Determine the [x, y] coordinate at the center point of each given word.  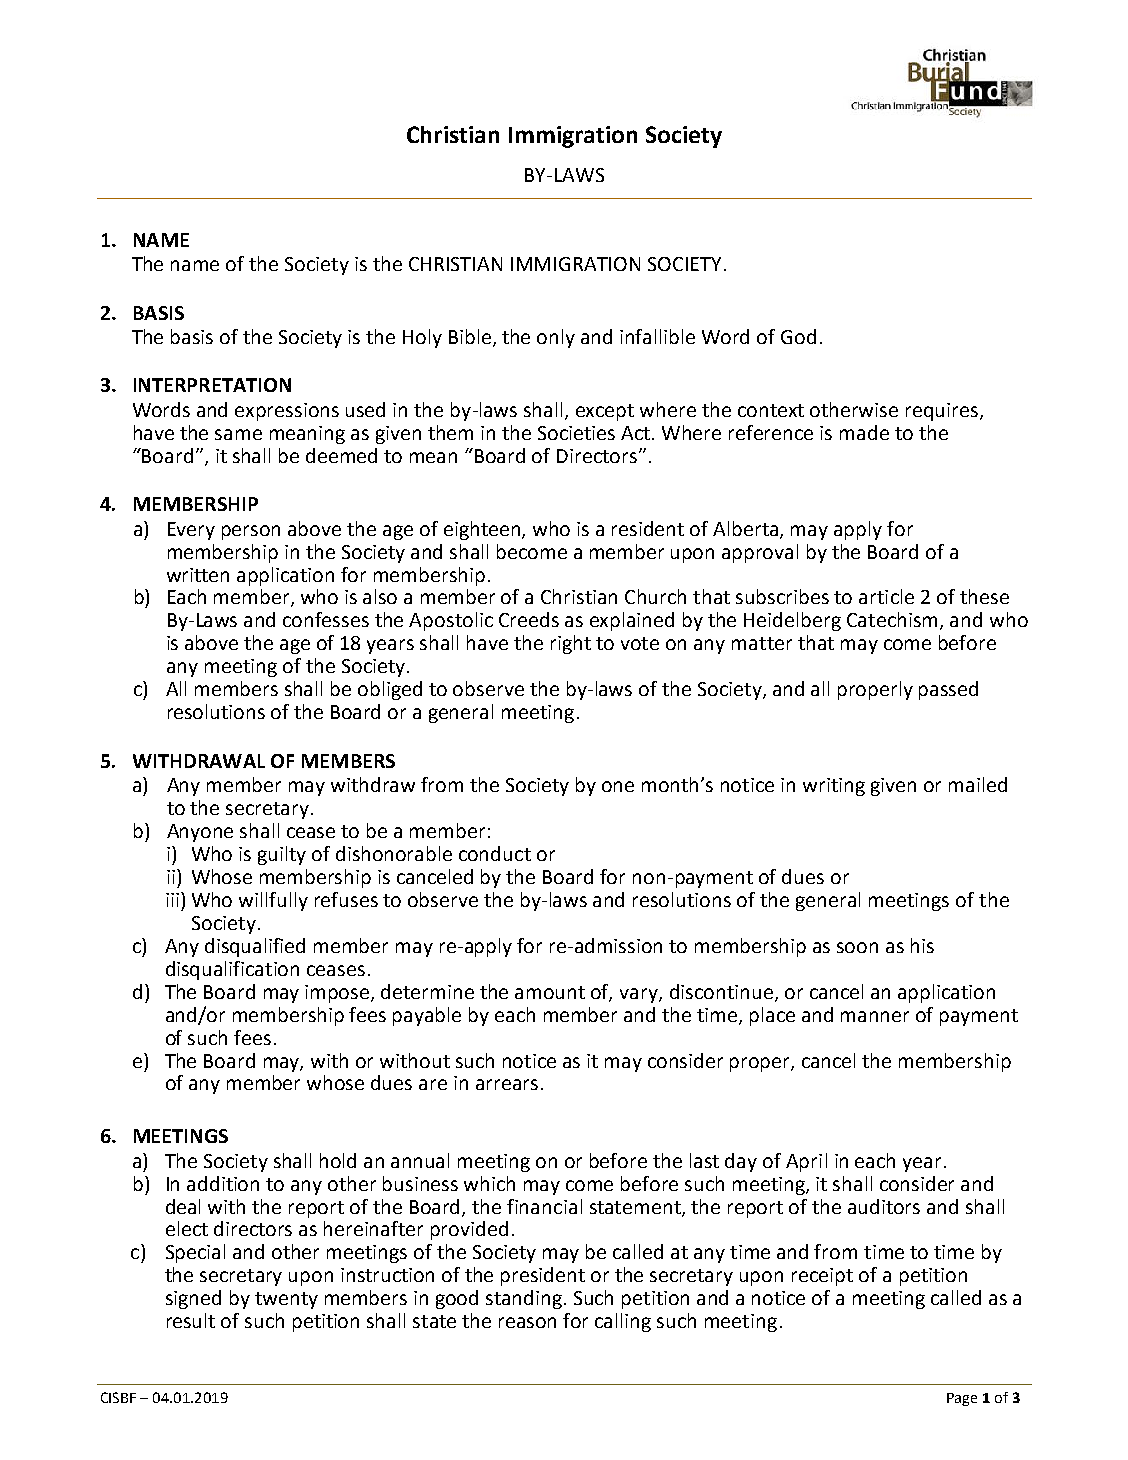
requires [943, 412]
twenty [286, 1300]
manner [875, 1016]
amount [550, 992]
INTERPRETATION [212, 385]
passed [948, 690]
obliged [390, 690]
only [556, 338]
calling [623, 1322]
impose [338, 994]
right [571, 644]
